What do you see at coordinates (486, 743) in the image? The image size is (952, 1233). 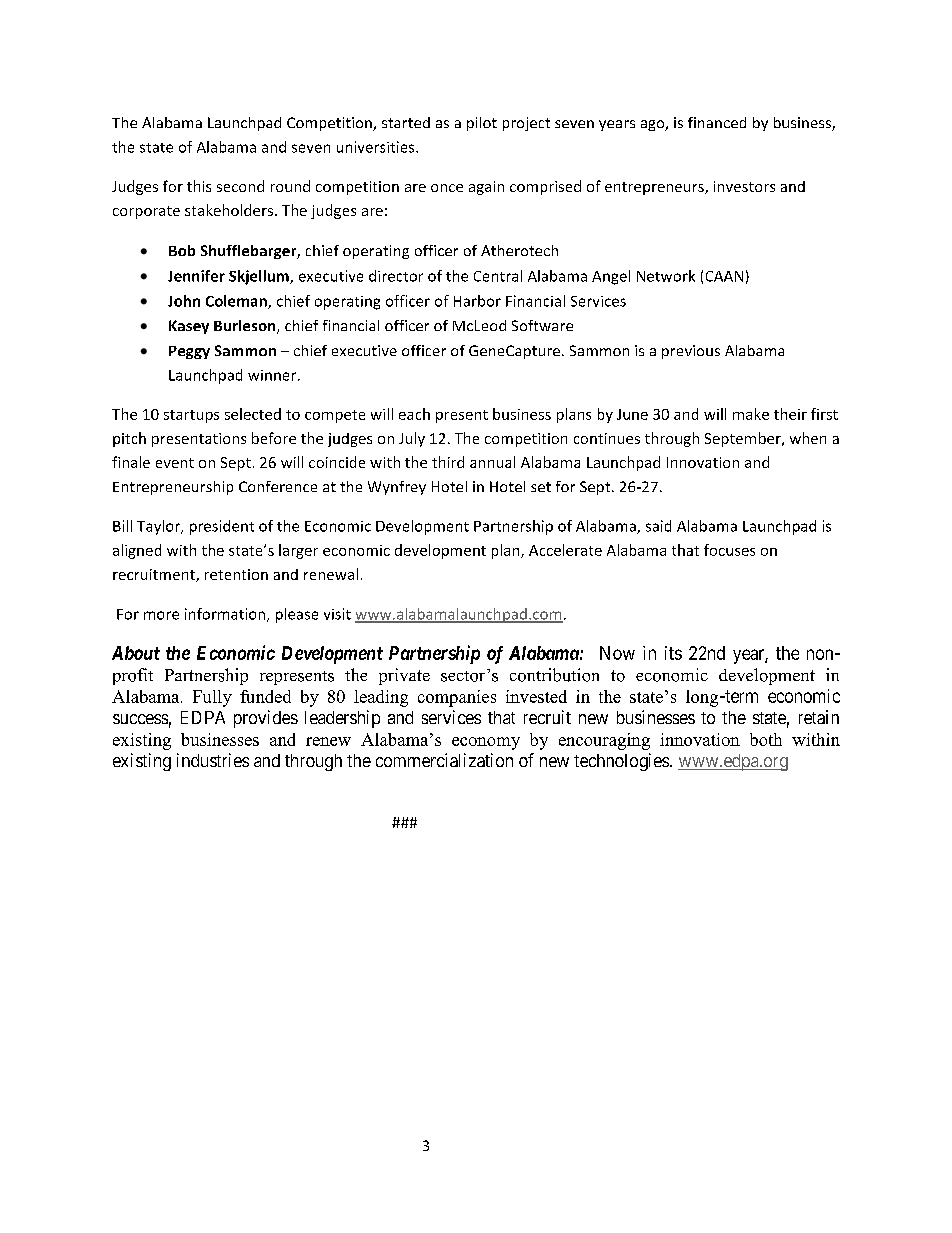 I see `economy` at bounding box center [486, 743].
